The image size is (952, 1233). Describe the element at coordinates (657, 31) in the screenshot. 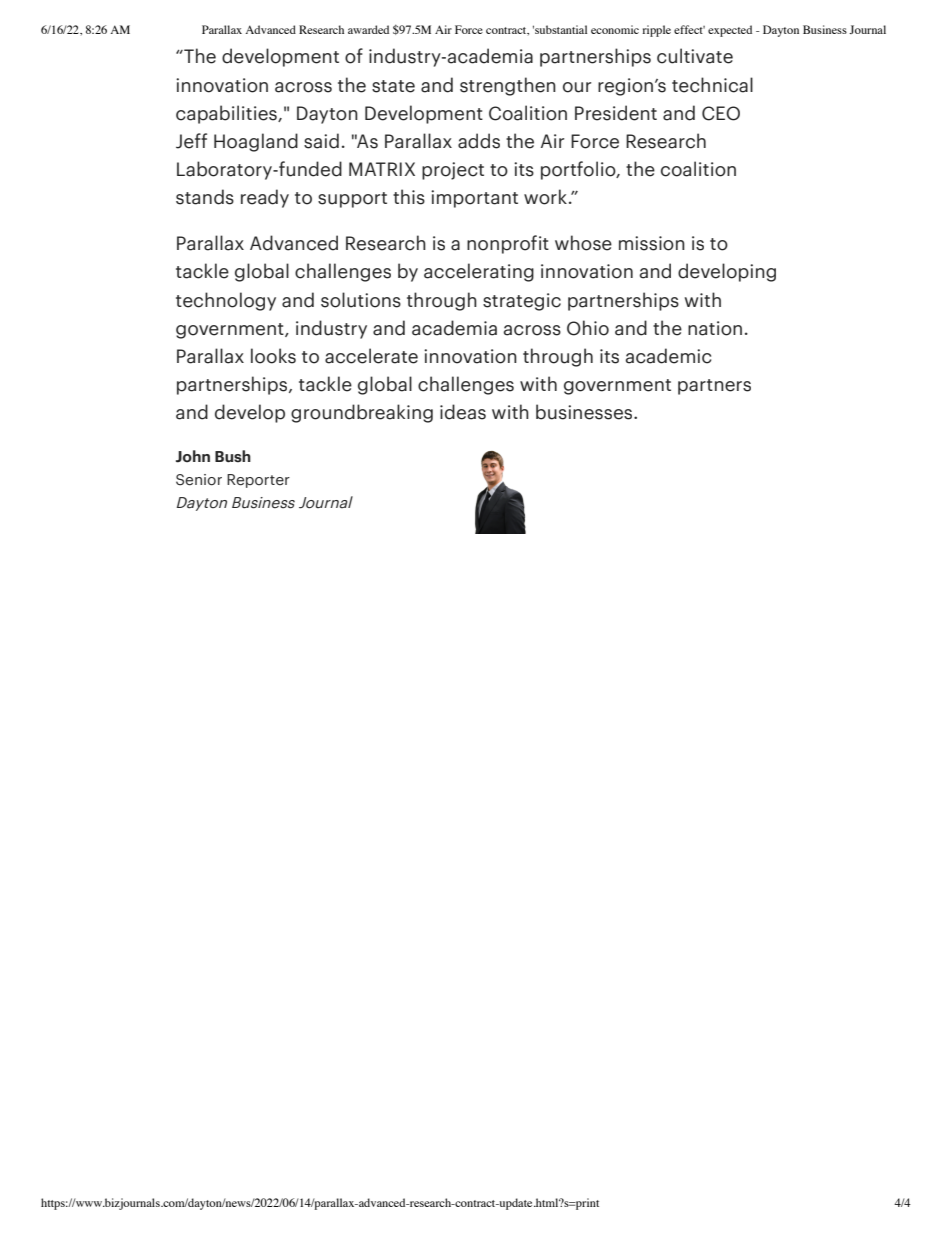

I see `ripple` at that location.
